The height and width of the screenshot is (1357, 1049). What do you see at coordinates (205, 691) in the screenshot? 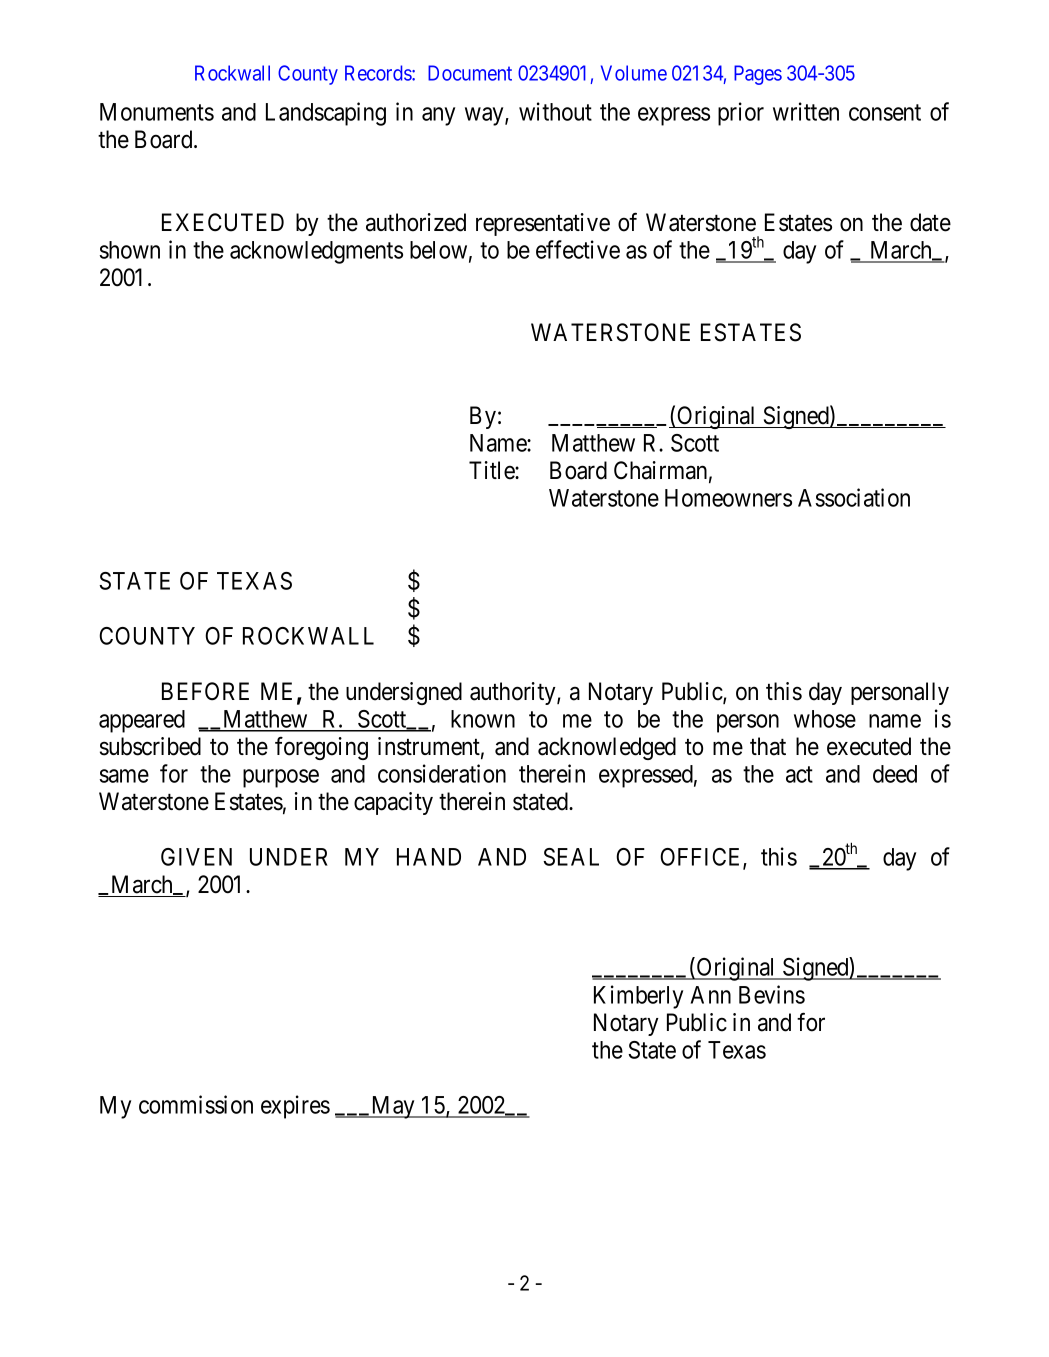
I see `BEFORE` at bounding box center [205, 691].
